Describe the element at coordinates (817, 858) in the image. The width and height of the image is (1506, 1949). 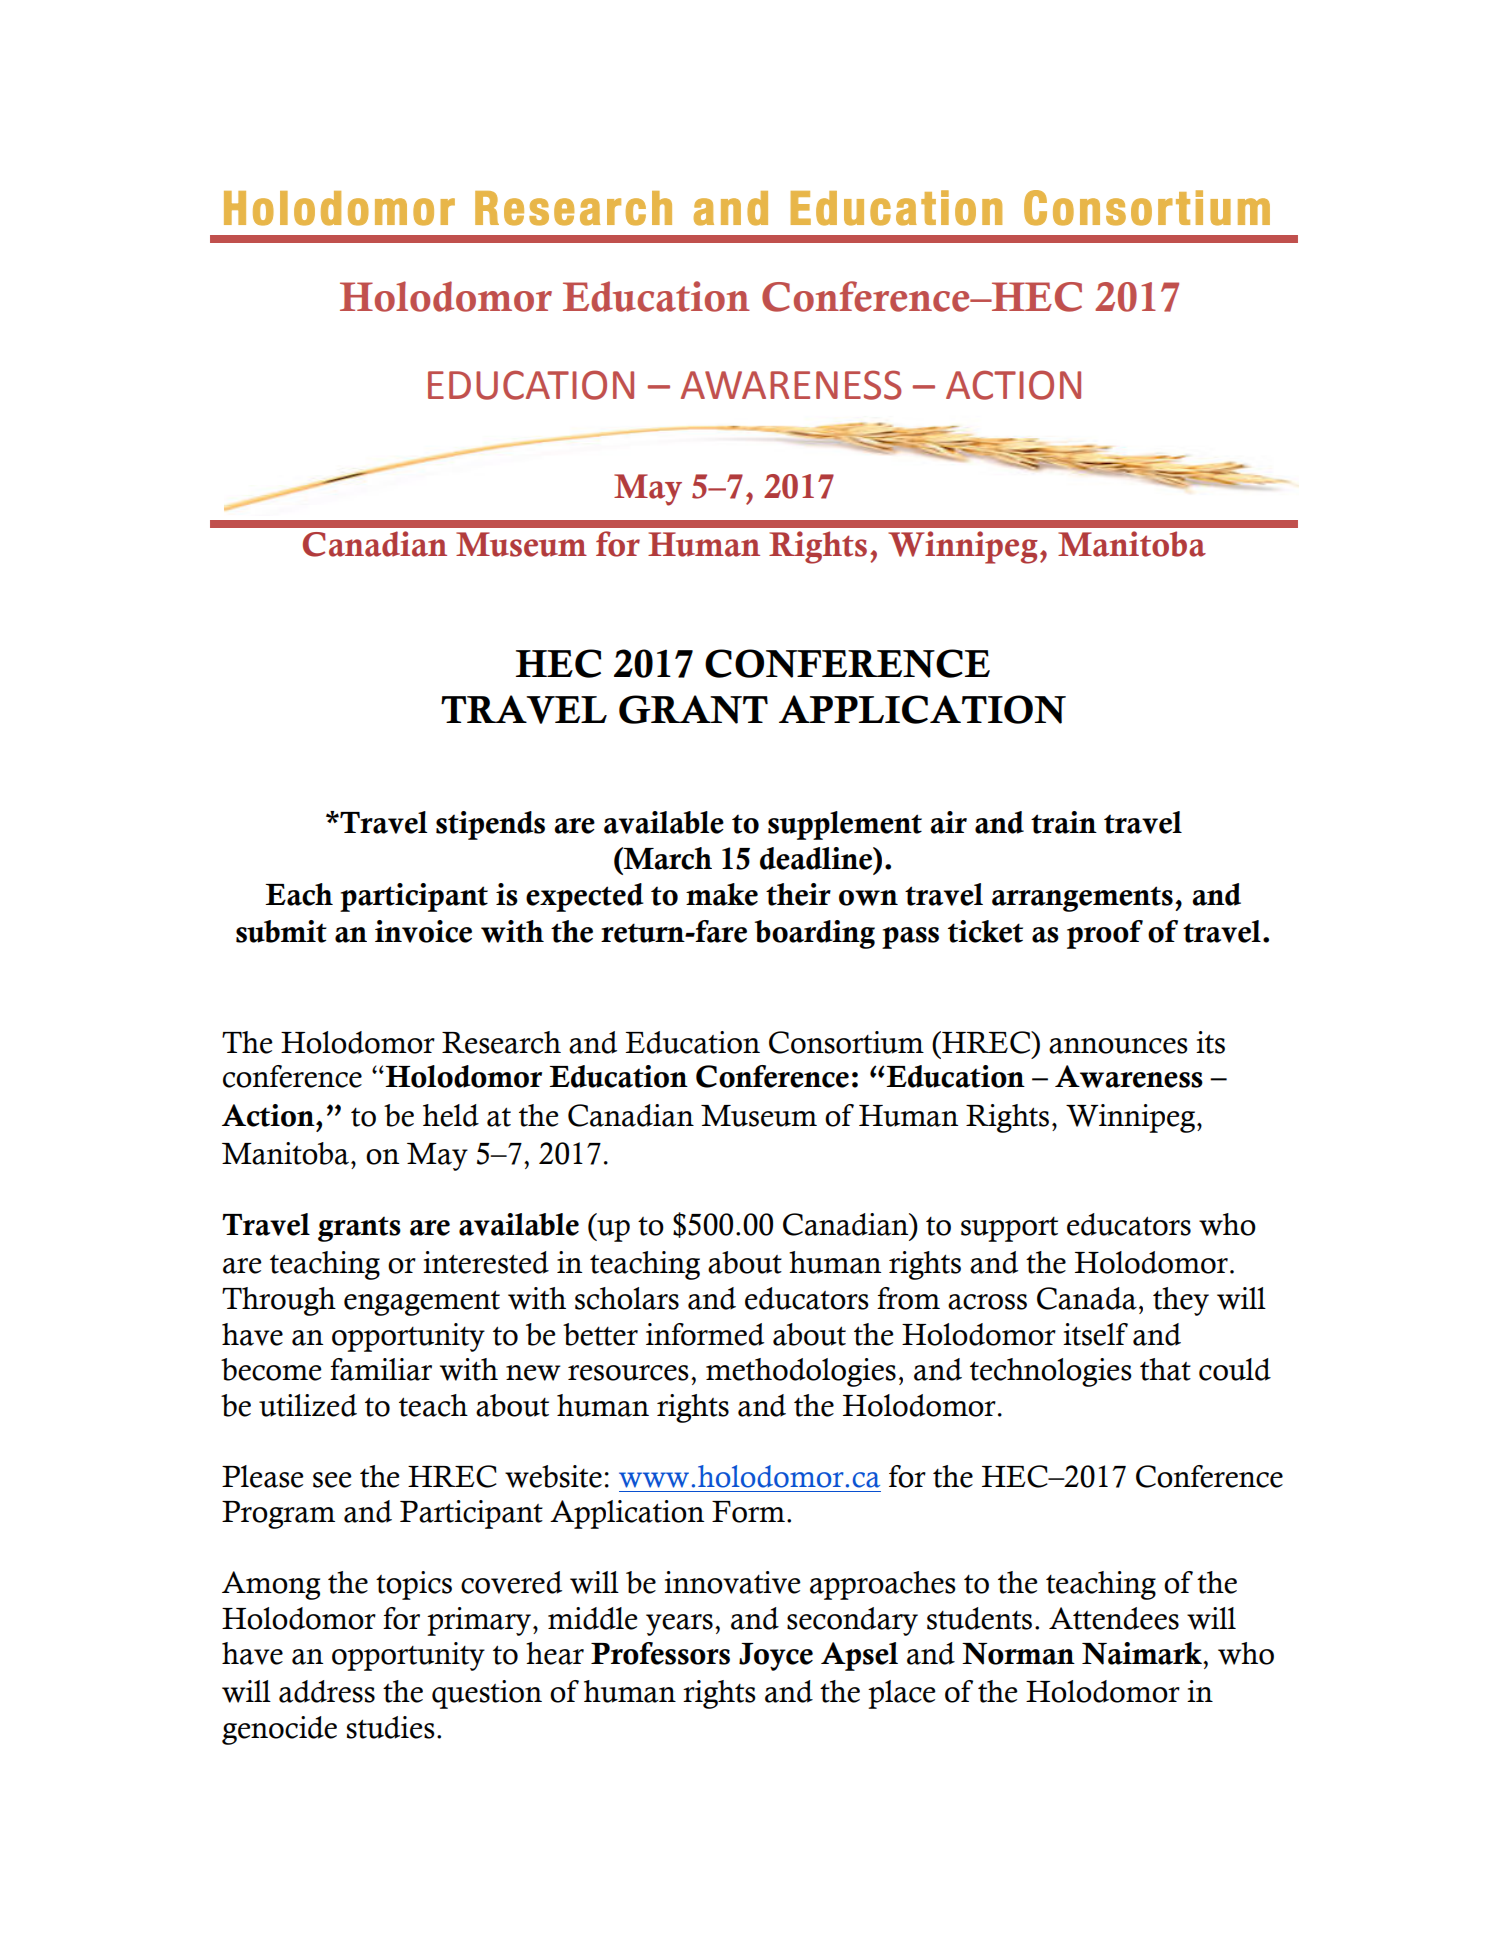
I see `deadline` at that location.
